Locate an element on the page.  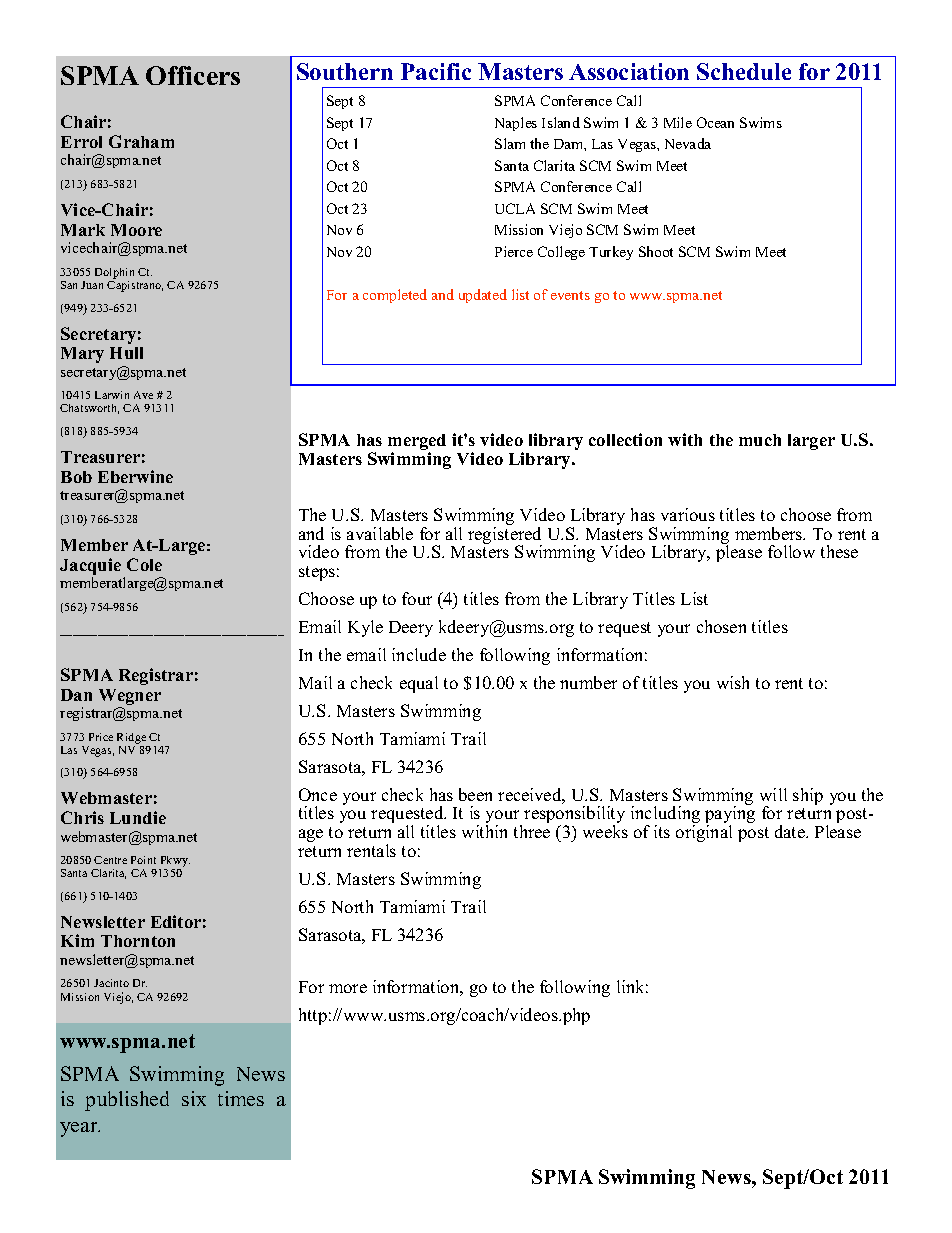
chosen is located at coordinates (721, 626).
